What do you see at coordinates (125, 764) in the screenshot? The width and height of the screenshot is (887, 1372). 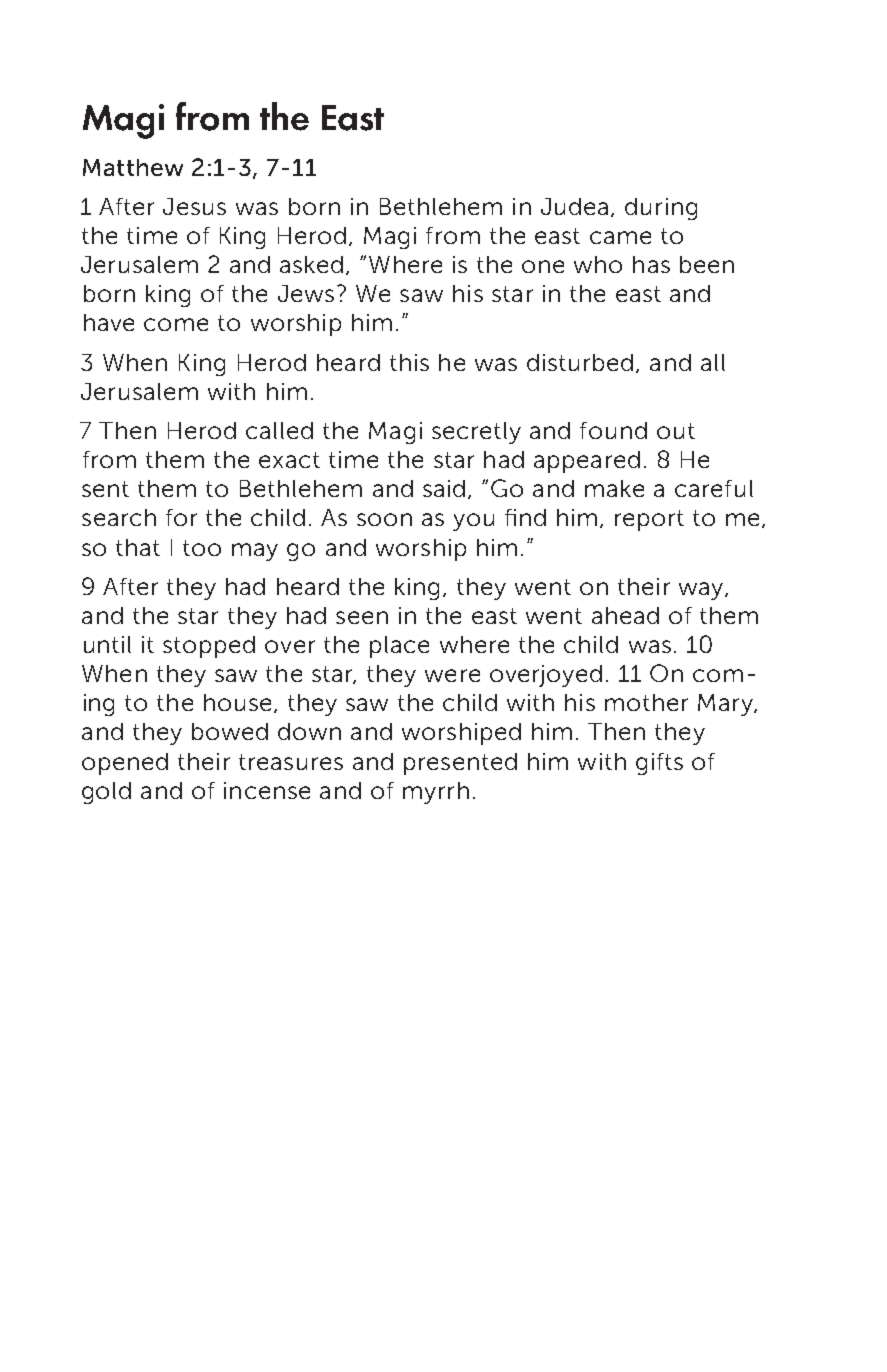 I see `opened` at bounding box center [125, 764].
